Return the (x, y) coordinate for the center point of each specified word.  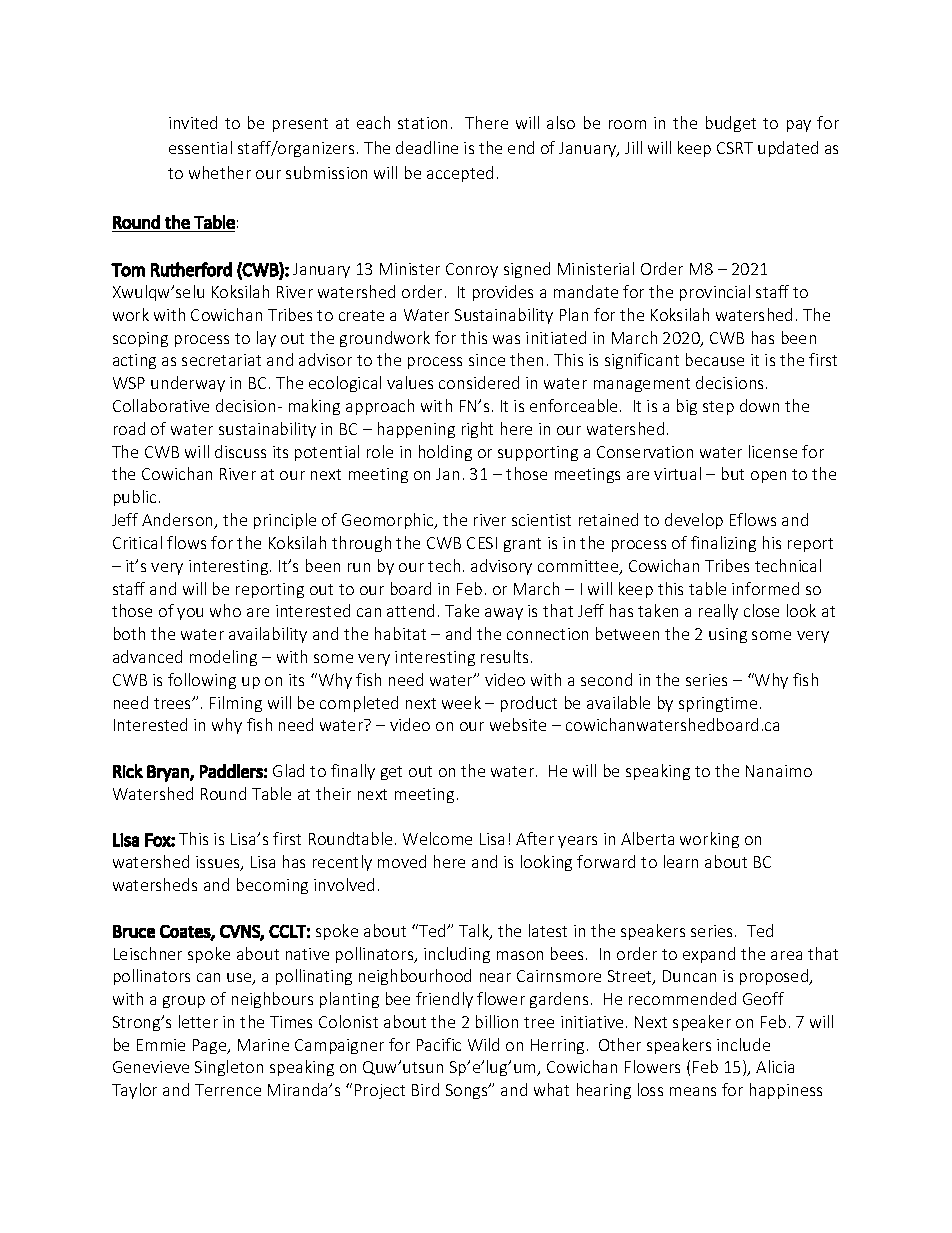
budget (731, 124)
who (225, 610)
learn (681, 861)
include (743, 1044)
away (504, 614)
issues (219, 863)
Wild (483, 1044)
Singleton (229, 1068)
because (715, 359)
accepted (460, 174)
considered (479, 382)
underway (188, 384)
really (718, 612)
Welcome (437, 838)
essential (200, 147)
